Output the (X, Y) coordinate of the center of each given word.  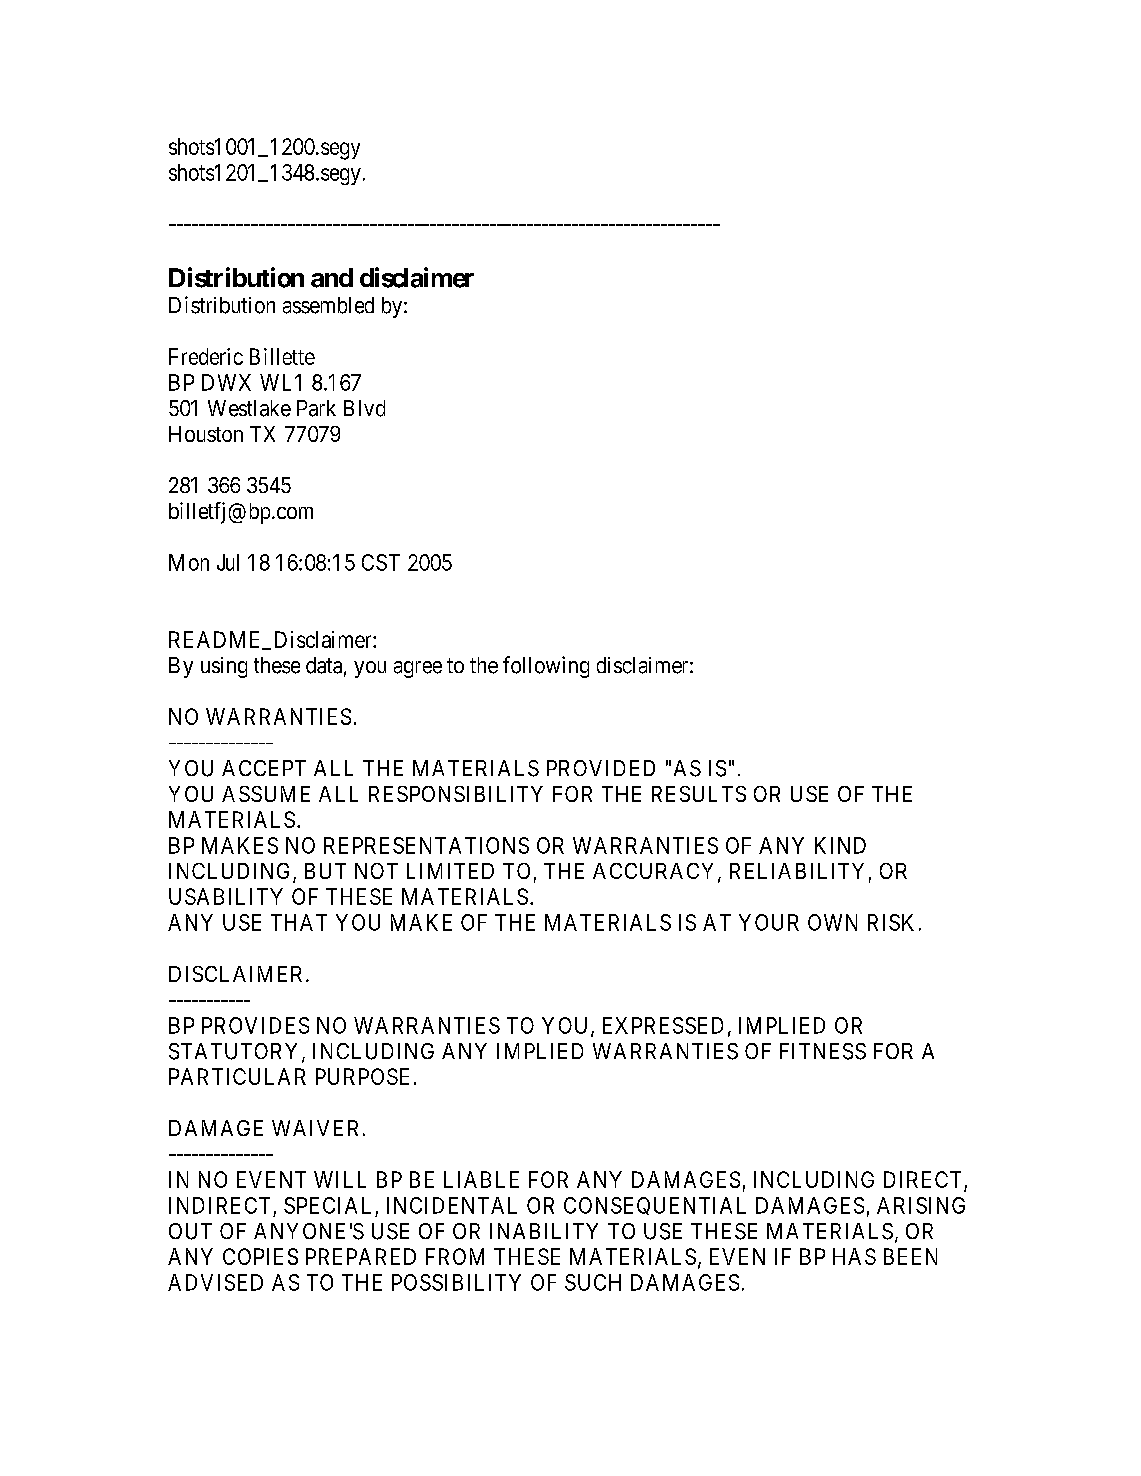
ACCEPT (264, 768)
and (332, 278)
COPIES (260, 1256)
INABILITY (544, 1231)
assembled (328, 305)
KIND (840, 845)
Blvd (364, 408)
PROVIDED (601, 768)
